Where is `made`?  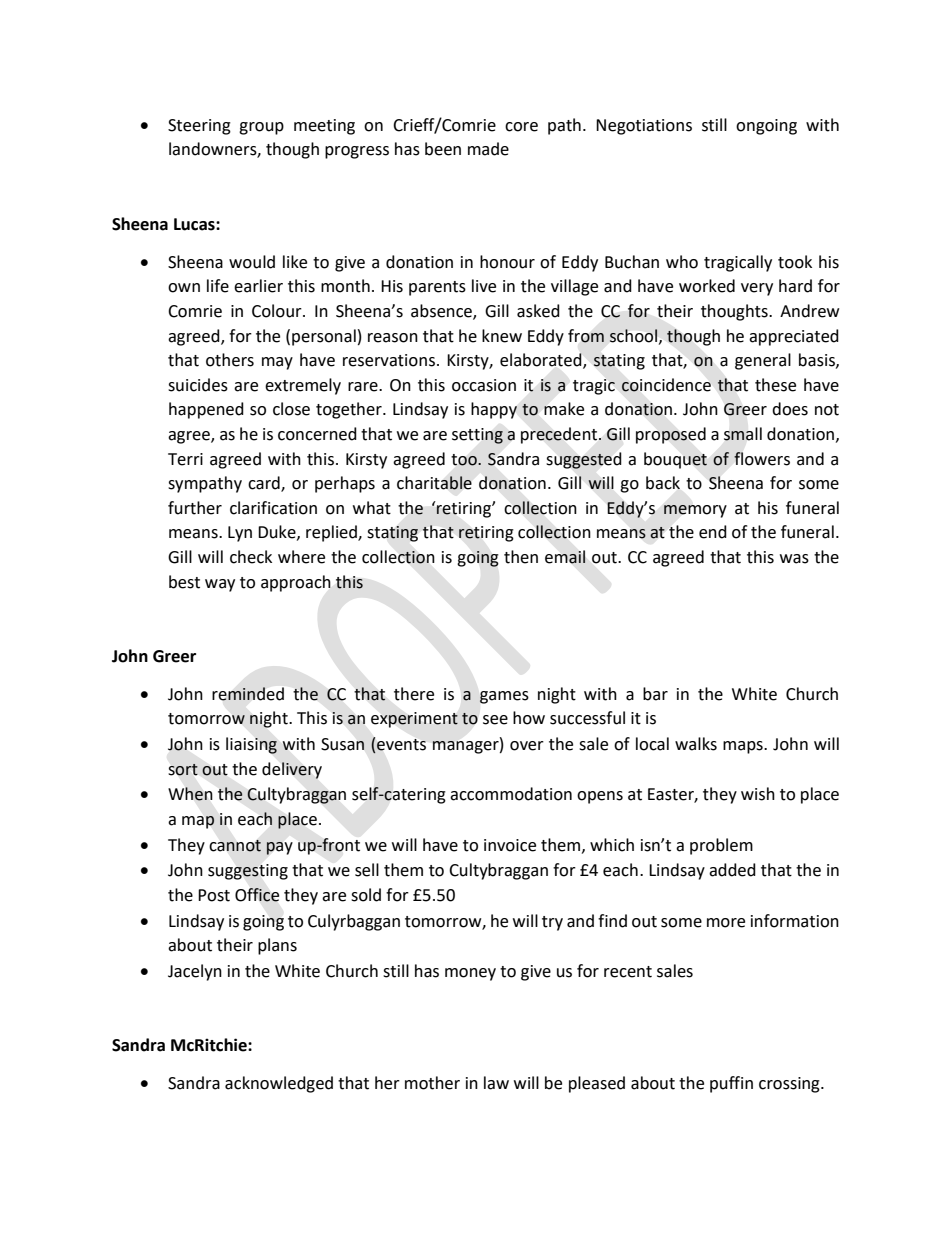 made is located at coordinates (488, 149).
